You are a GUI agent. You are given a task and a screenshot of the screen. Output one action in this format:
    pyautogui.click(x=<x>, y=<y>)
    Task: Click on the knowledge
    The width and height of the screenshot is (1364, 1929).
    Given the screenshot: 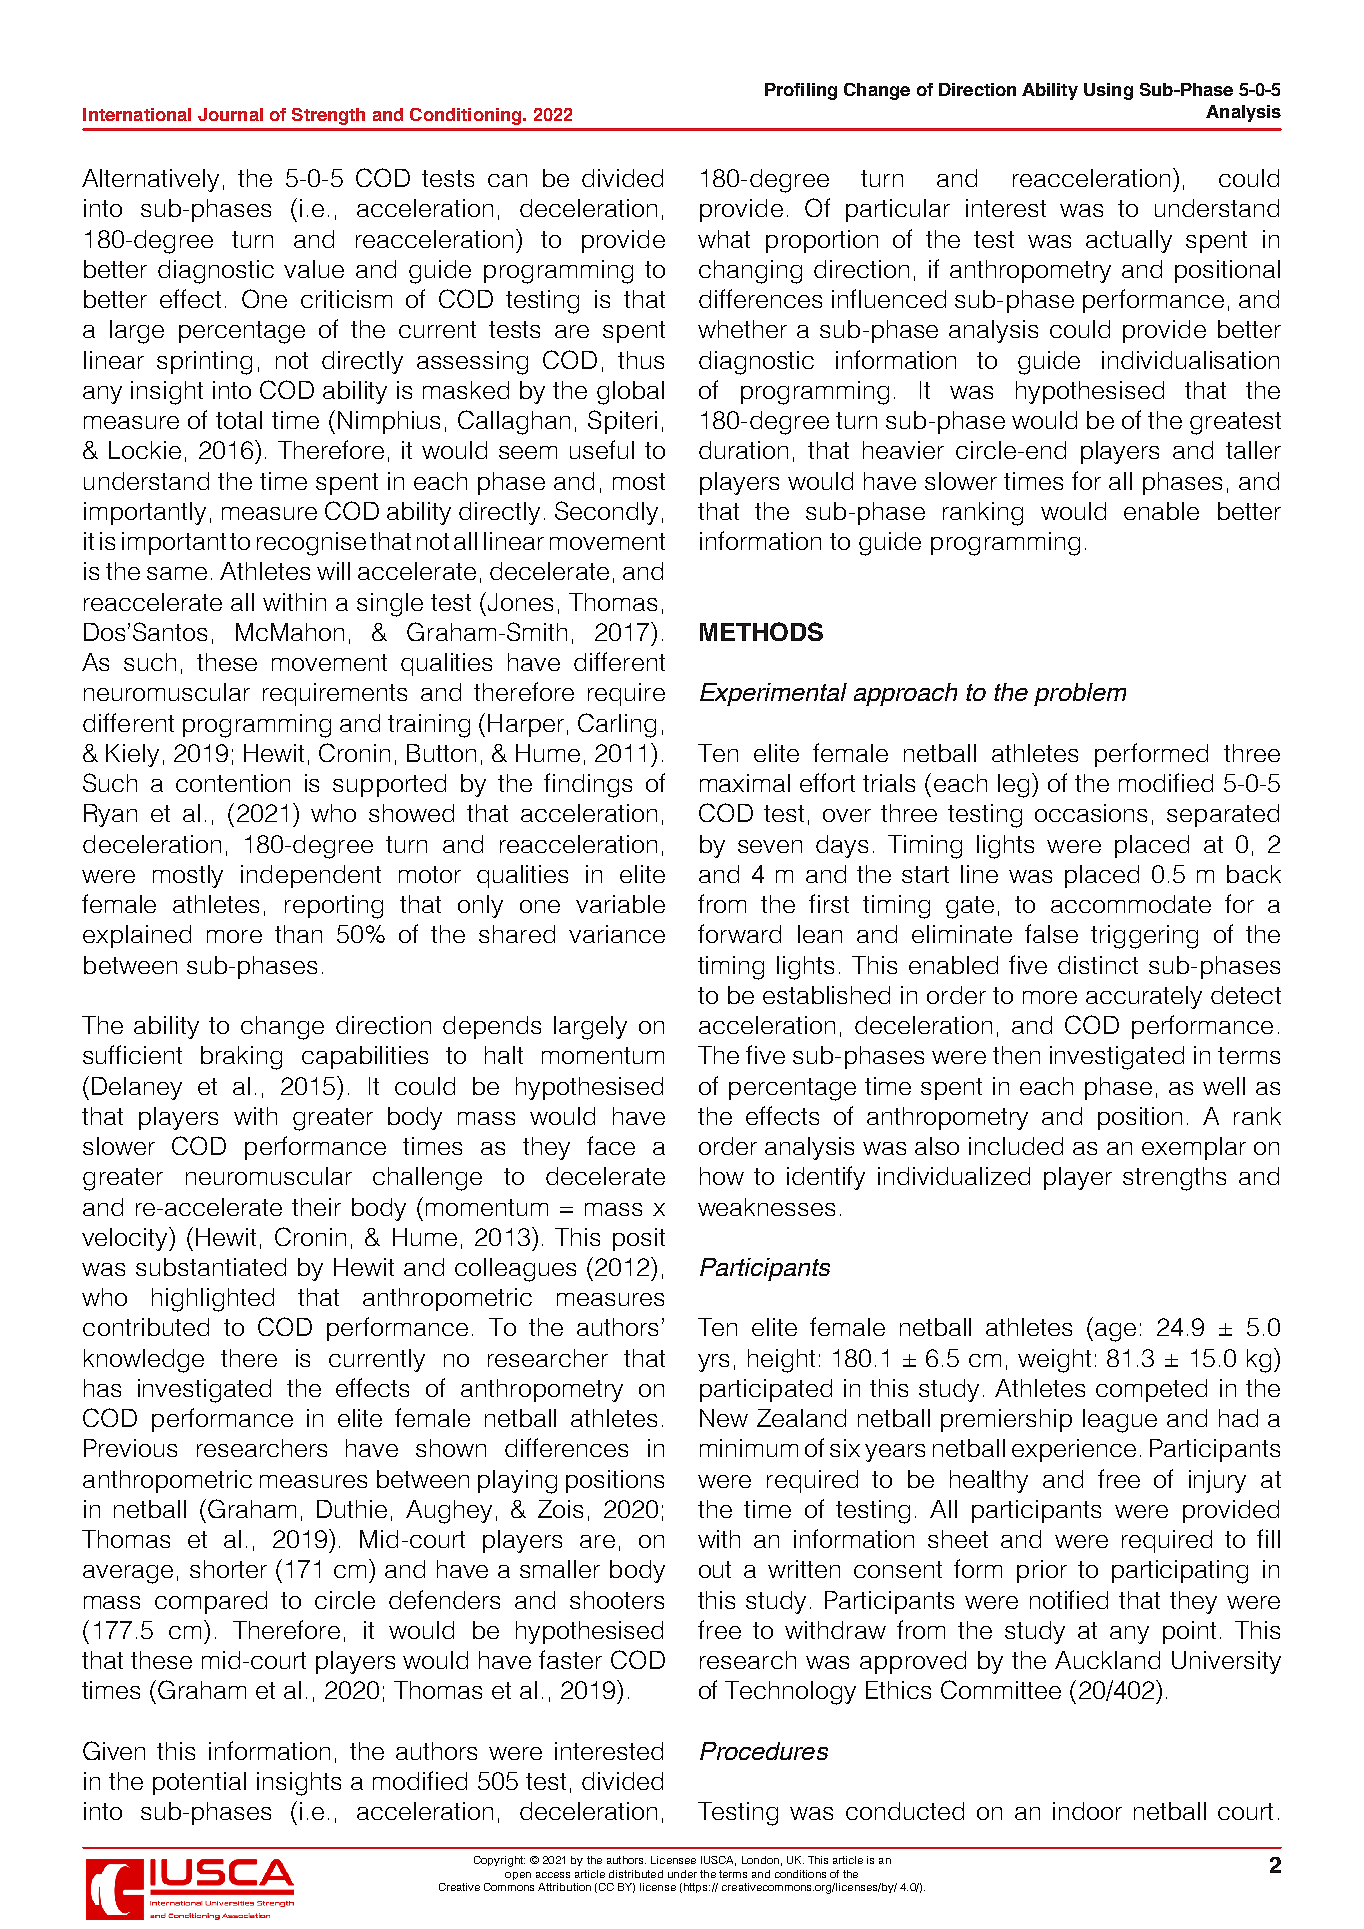 What is the action you would take?
    pyautogui.click(x=144, y=1361)
